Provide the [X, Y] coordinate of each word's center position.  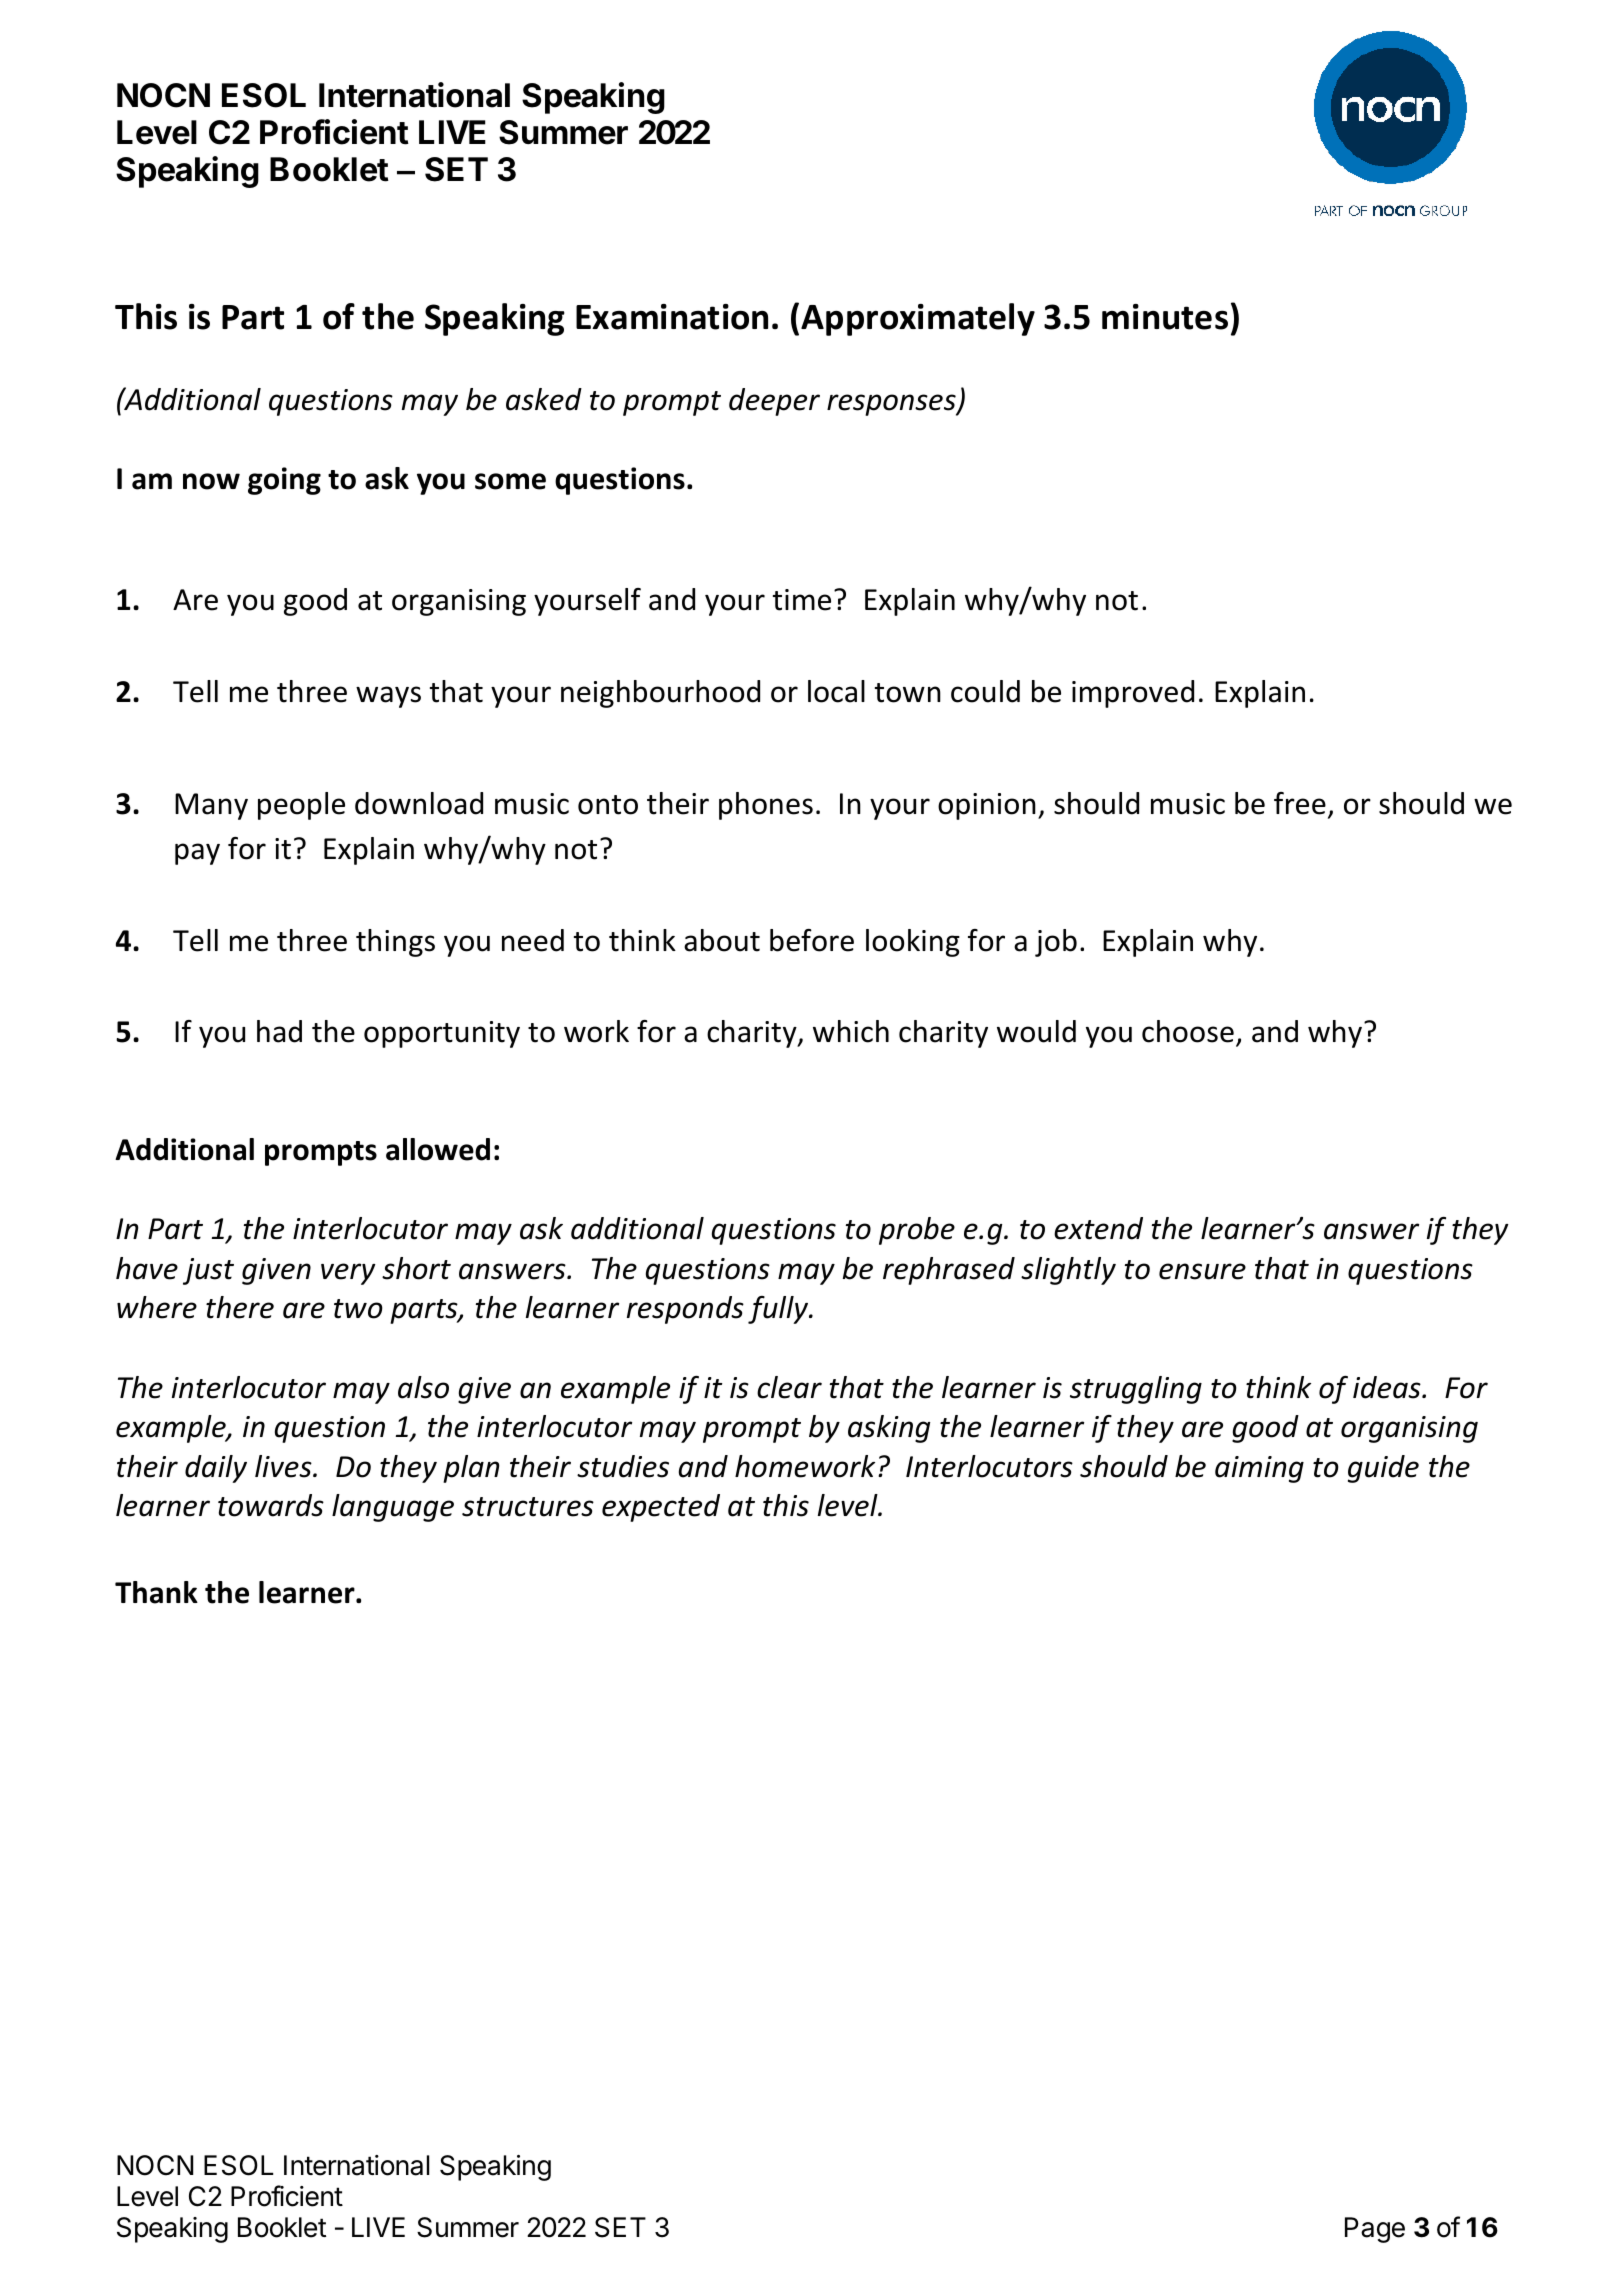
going [284, 481]
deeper [774, 402]
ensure [1202, 1271]
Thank [156, 1592]
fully [779, 1310]
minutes [1165, 317]
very [348, 1274]
